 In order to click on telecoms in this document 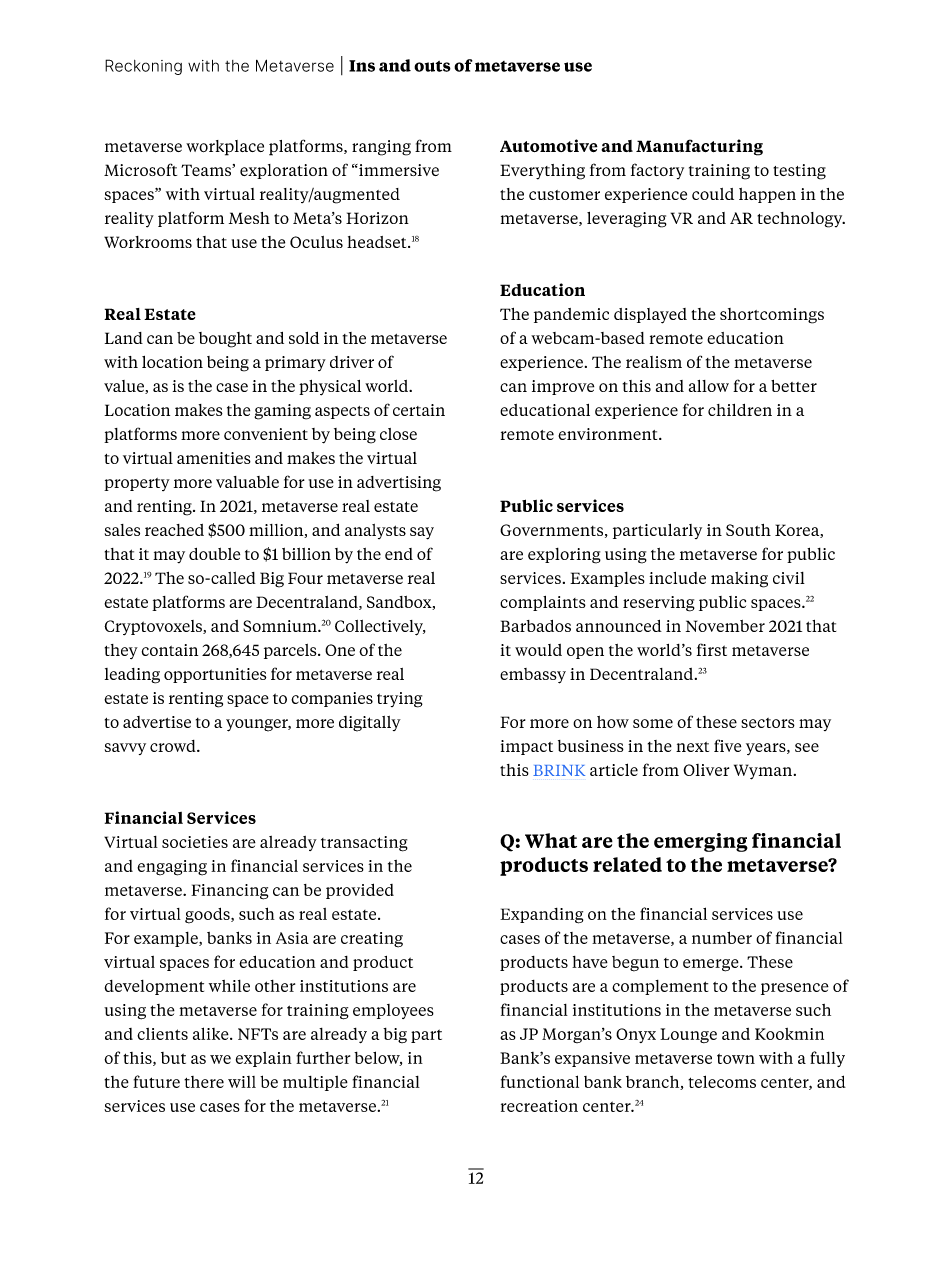, I will do `click(722, 1081)`.
